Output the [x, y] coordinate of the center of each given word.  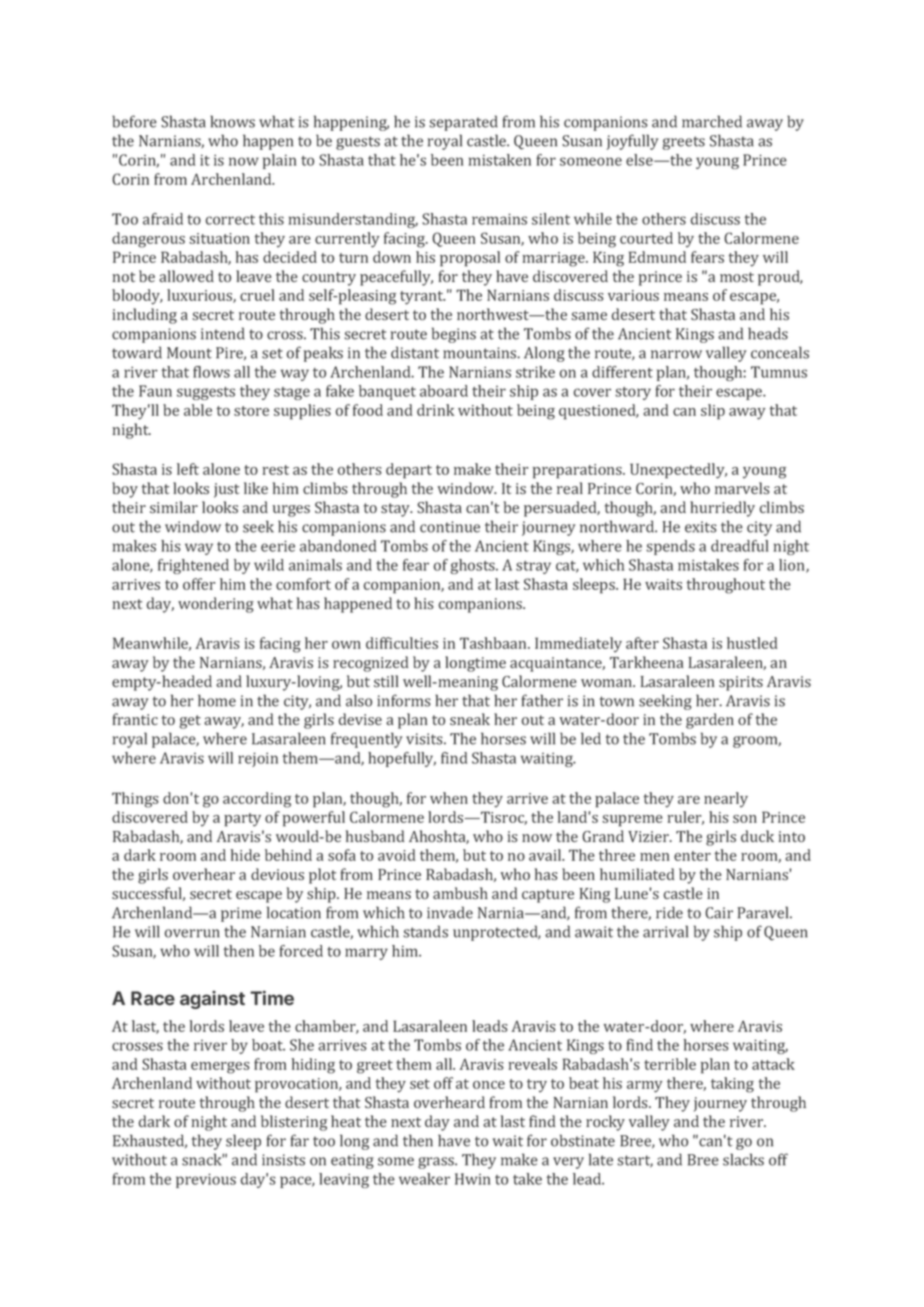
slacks [743, 1159]
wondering [216, 605]
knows [232, 121]
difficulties [402, 643]
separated [463, 123]
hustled [752, 643]
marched [712, 121]
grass [437, 1163]
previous [206, 1180]
